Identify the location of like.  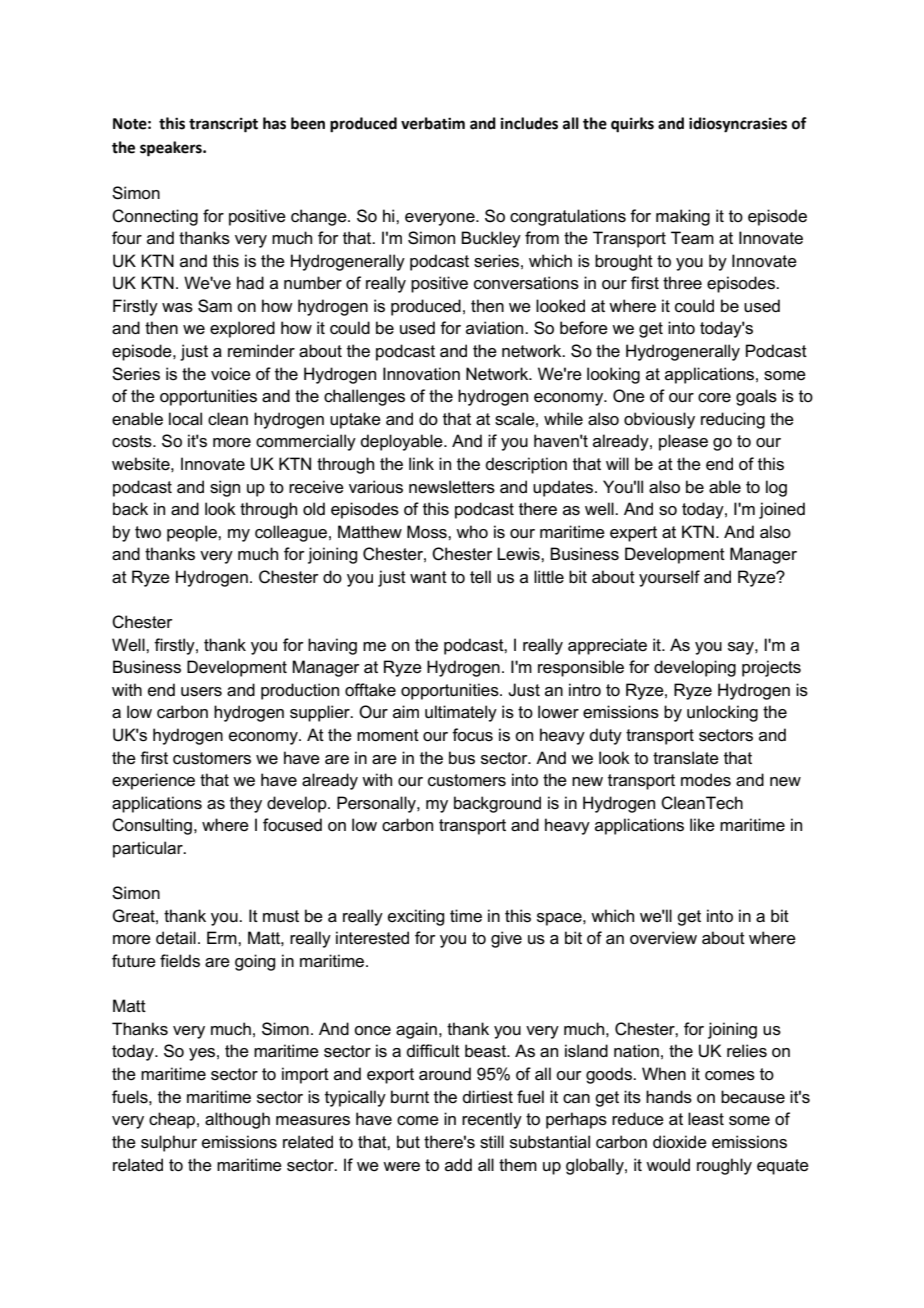
(702, 825).
